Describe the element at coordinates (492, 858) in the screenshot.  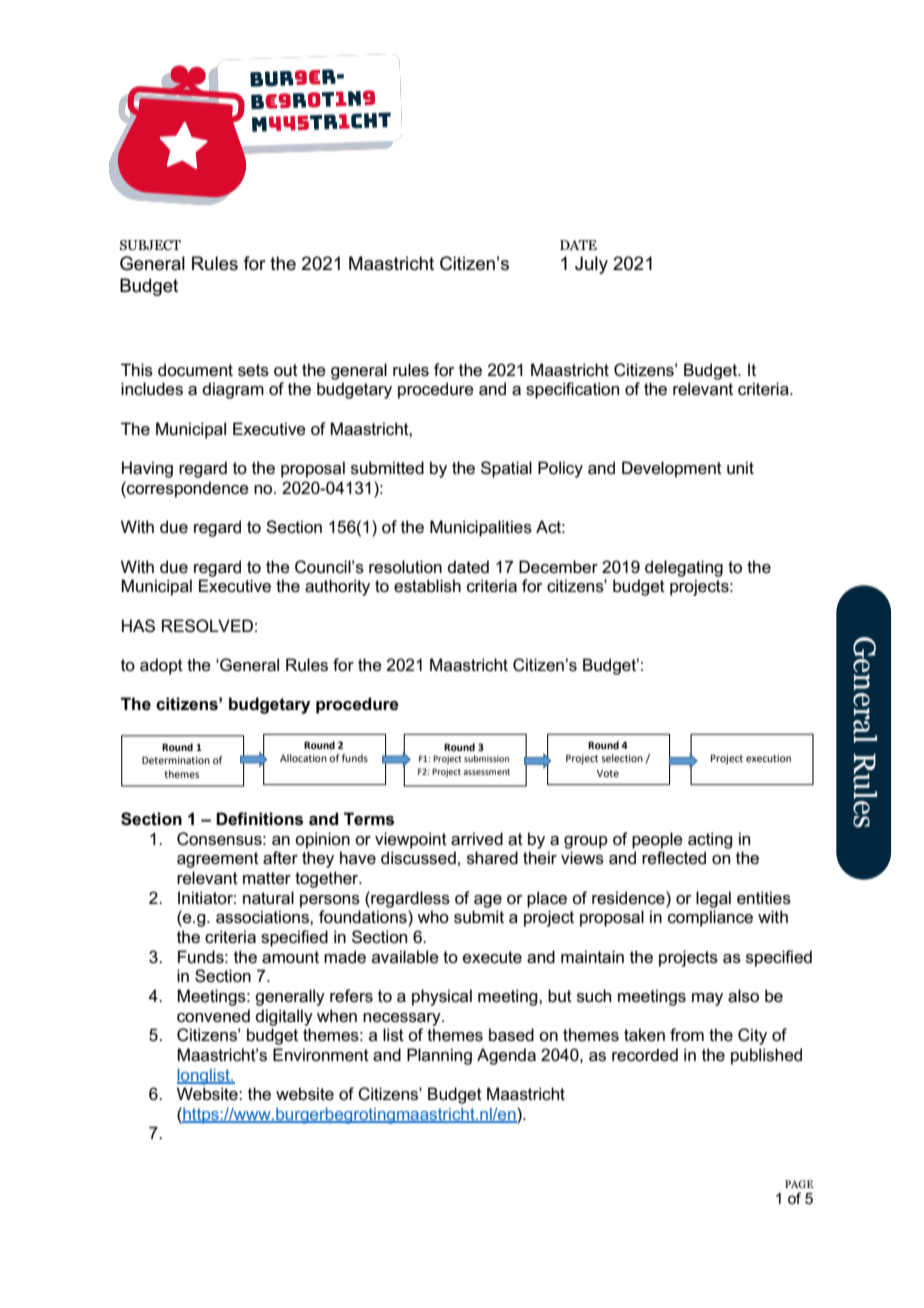
I see `shared` at that location.
